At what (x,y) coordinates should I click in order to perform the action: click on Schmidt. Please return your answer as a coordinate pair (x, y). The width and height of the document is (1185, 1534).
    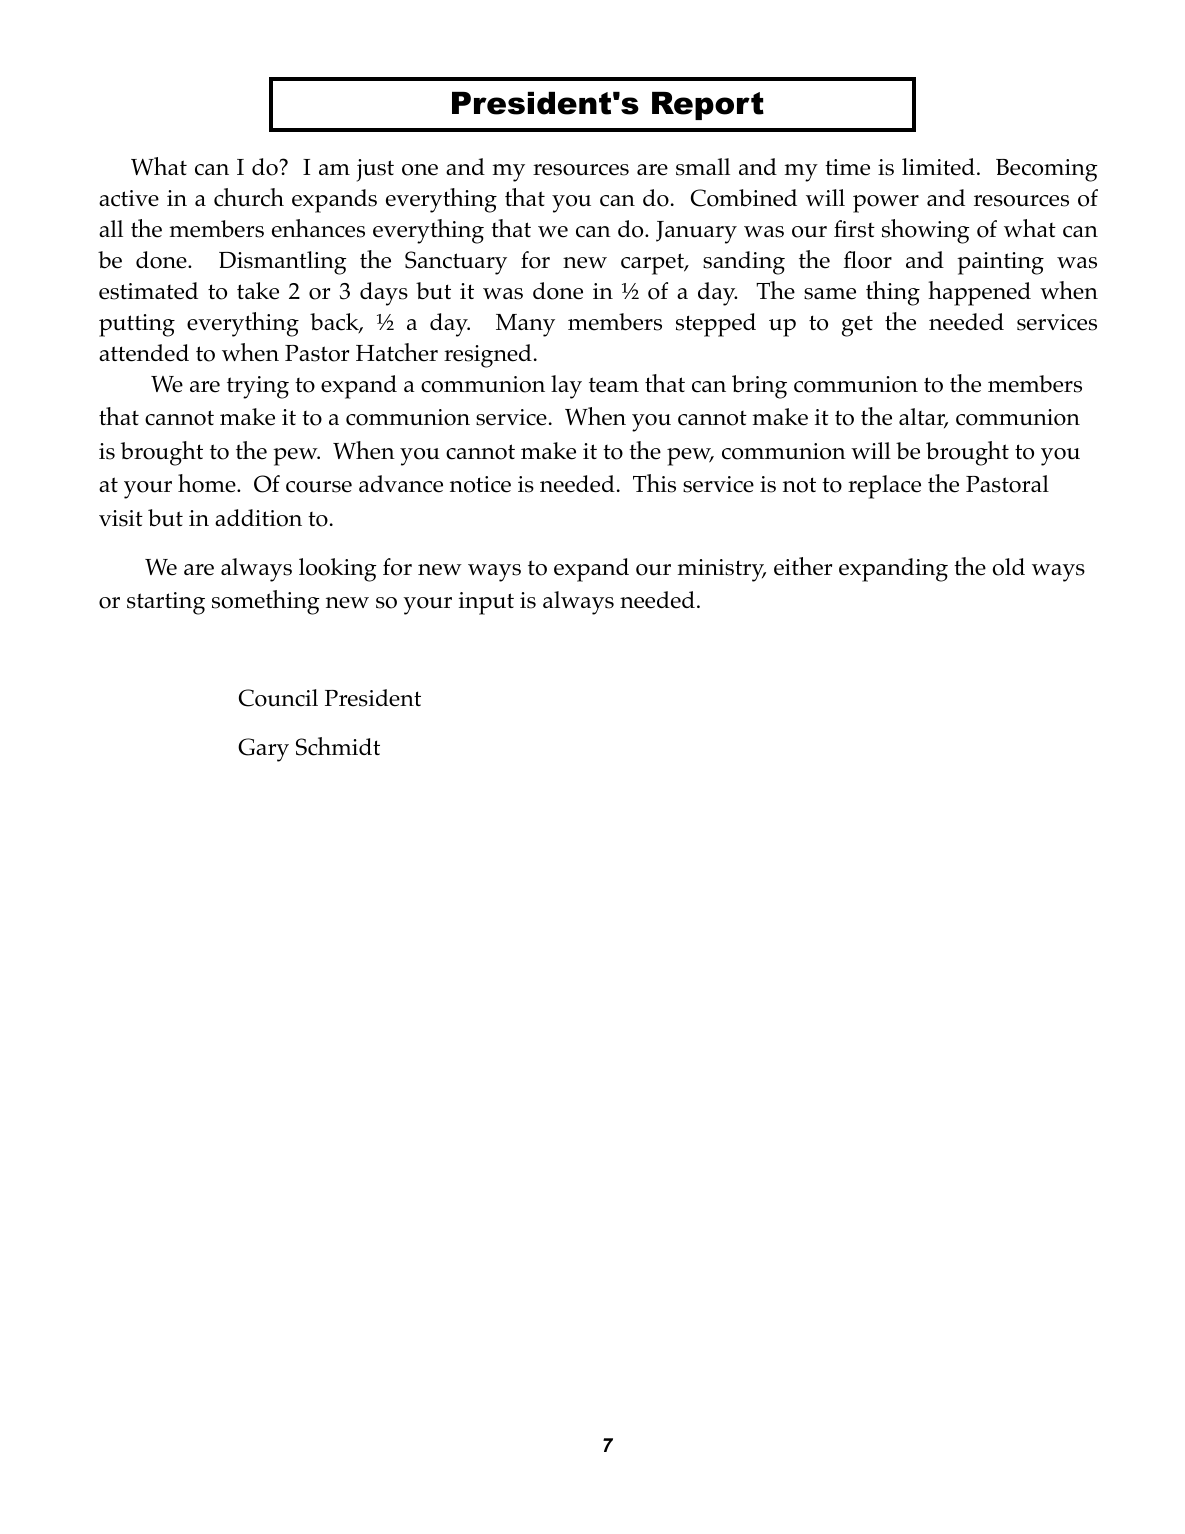
    Looking at the image, I should click on (338, 746).
